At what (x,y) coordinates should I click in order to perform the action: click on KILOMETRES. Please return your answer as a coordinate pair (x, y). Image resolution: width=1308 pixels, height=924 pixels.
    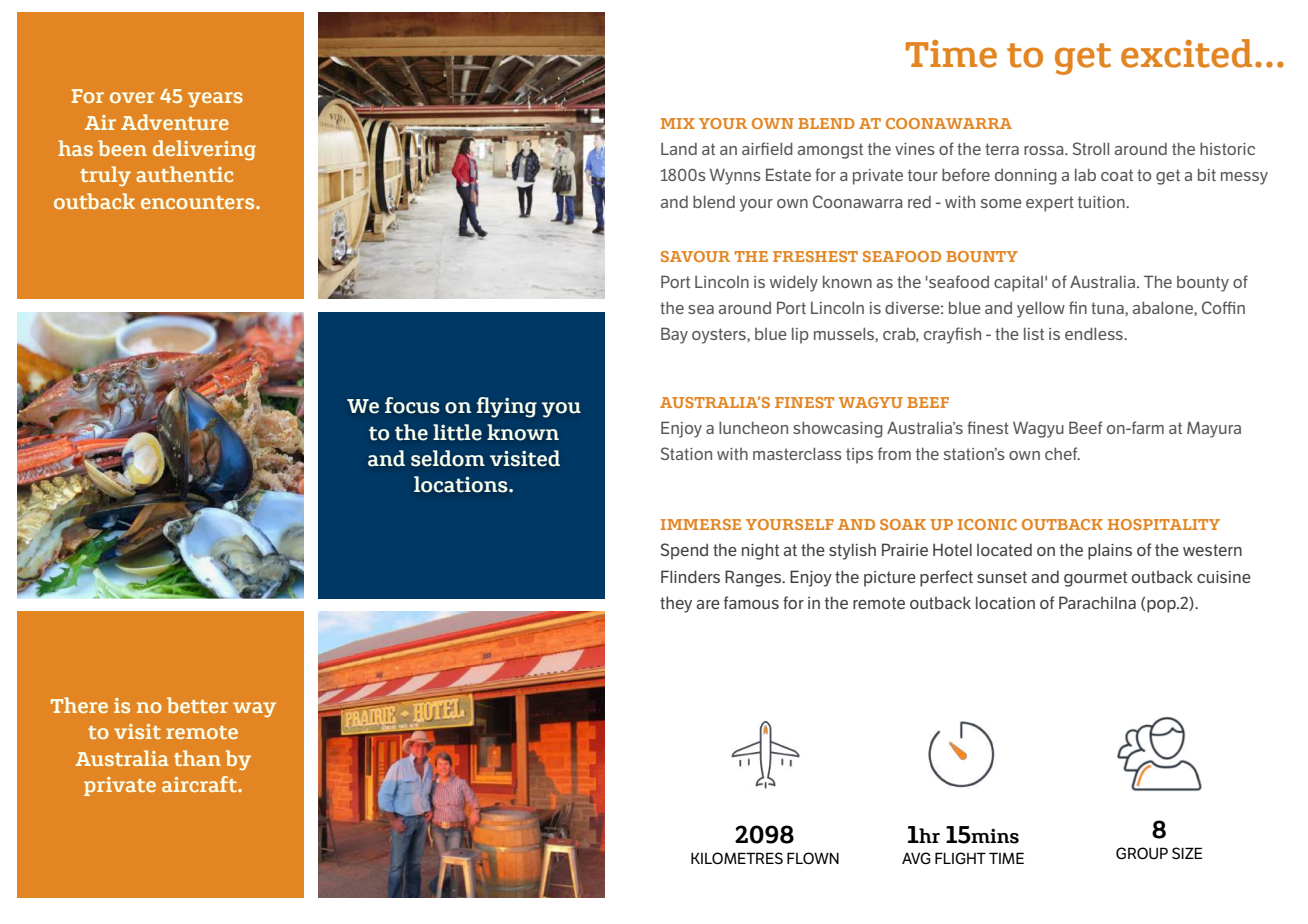
    Looking at the image, I should click on (737, 858).
